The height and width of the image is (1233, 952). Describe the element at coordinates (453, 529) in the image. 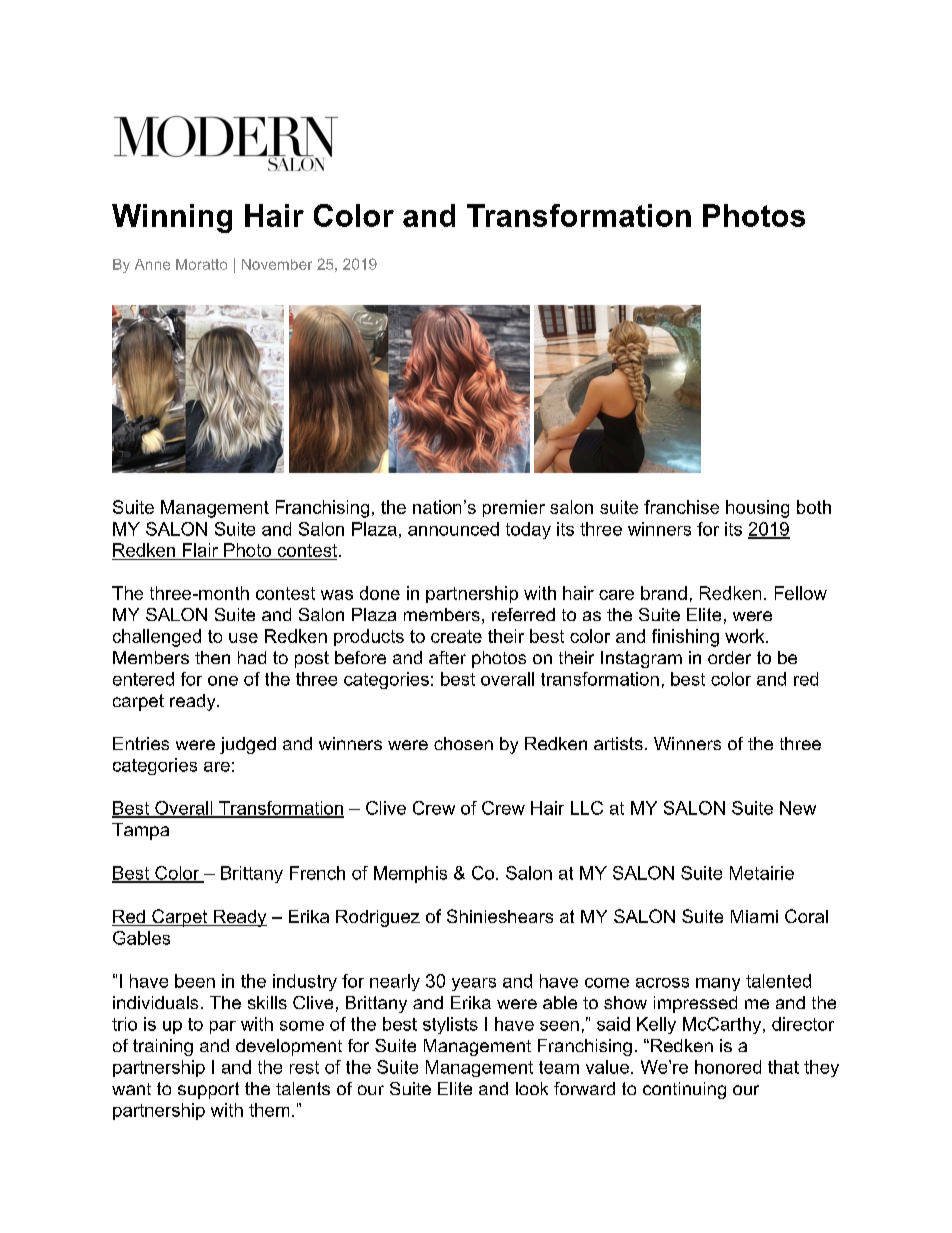

I see `announced` at that location.
